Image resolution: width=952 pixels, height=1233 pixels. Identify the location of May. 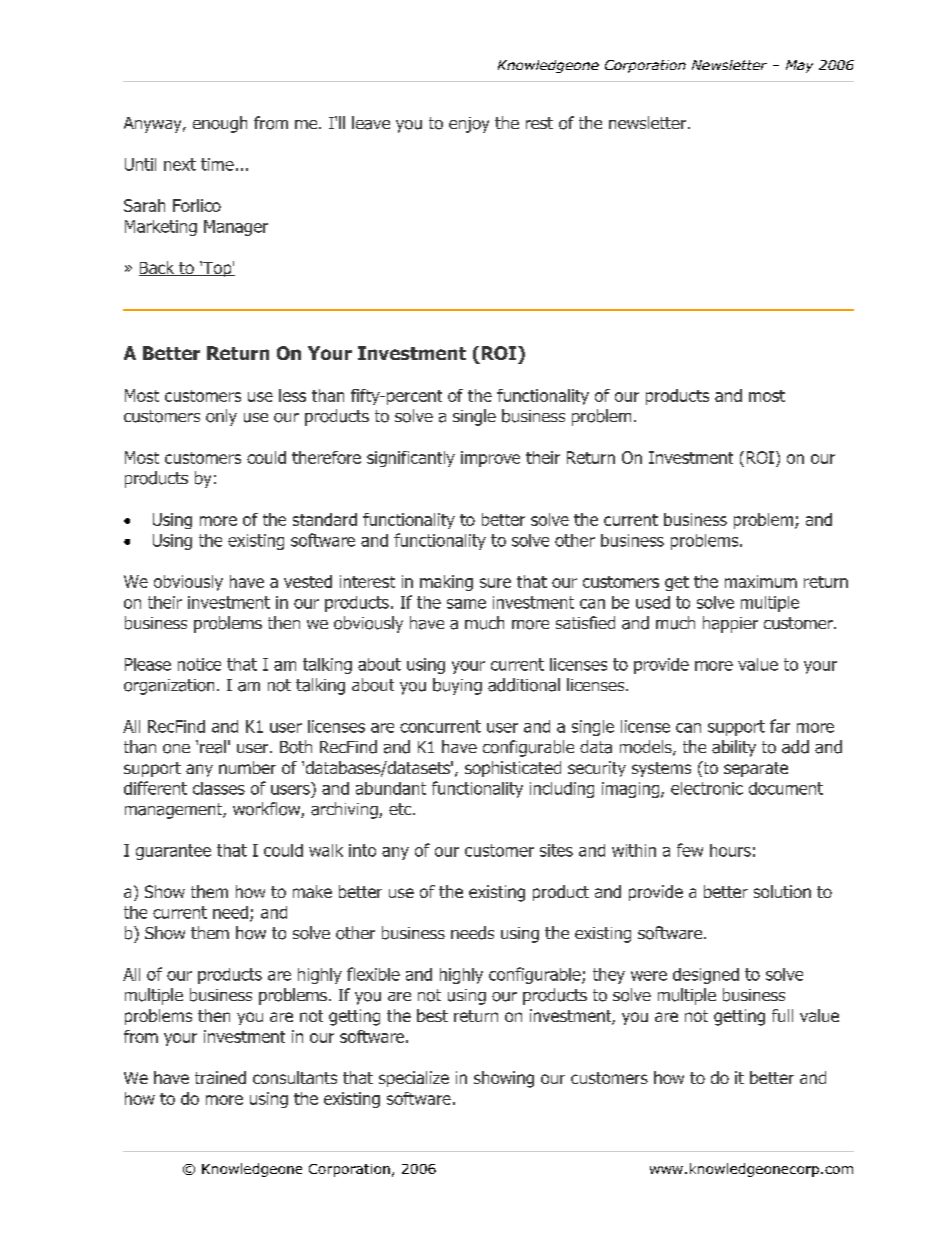
(799, 66).
